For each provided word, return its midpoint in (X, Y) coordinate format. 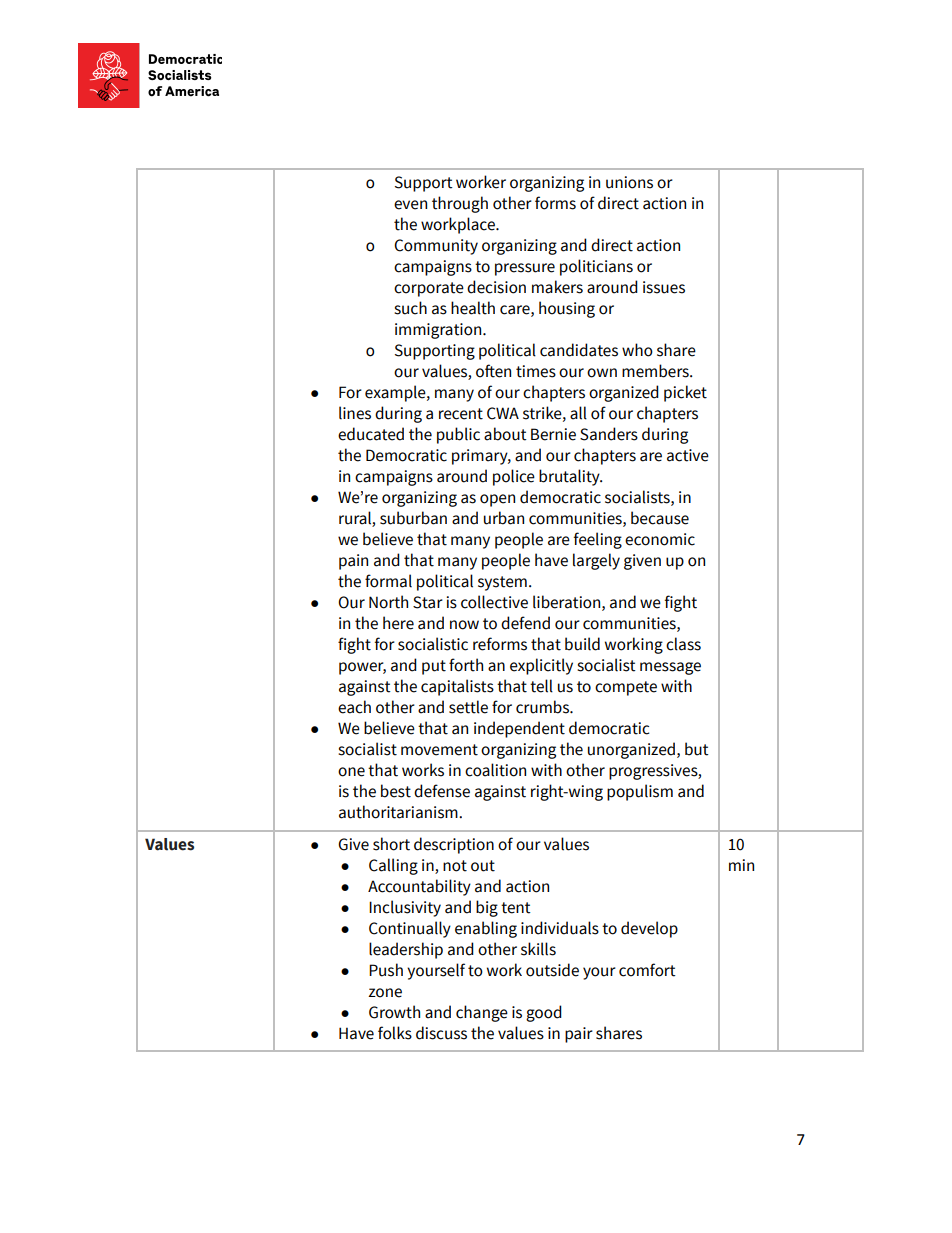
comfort (647, 970)
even (410, 205)
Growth (394, 1012)
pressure (525, 269)
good (544, 1013)
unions (629, 182)
